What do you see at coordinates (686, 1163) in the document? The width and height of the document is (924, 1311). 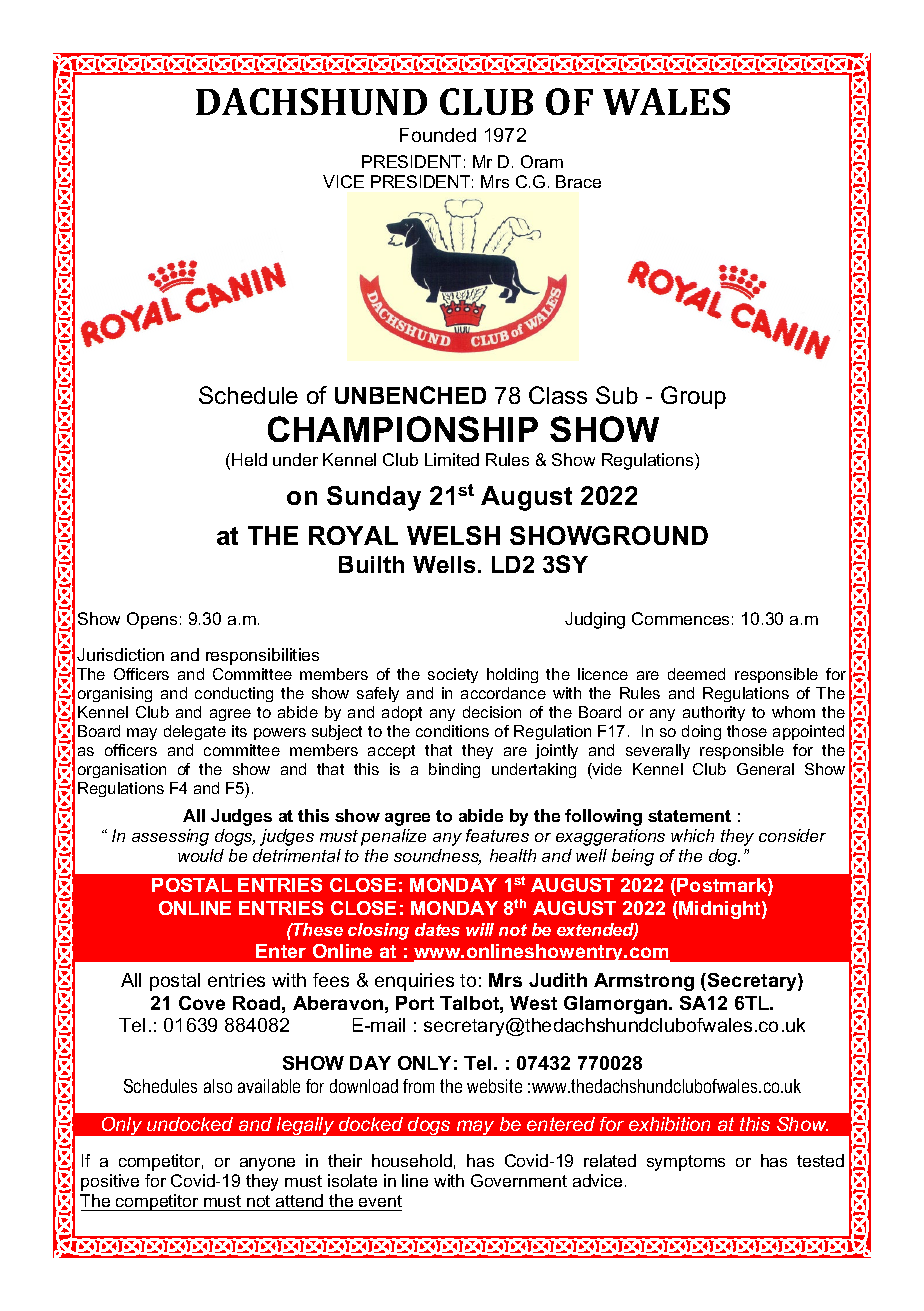 I see `symptoms` at bounding box center [686, 1163].
